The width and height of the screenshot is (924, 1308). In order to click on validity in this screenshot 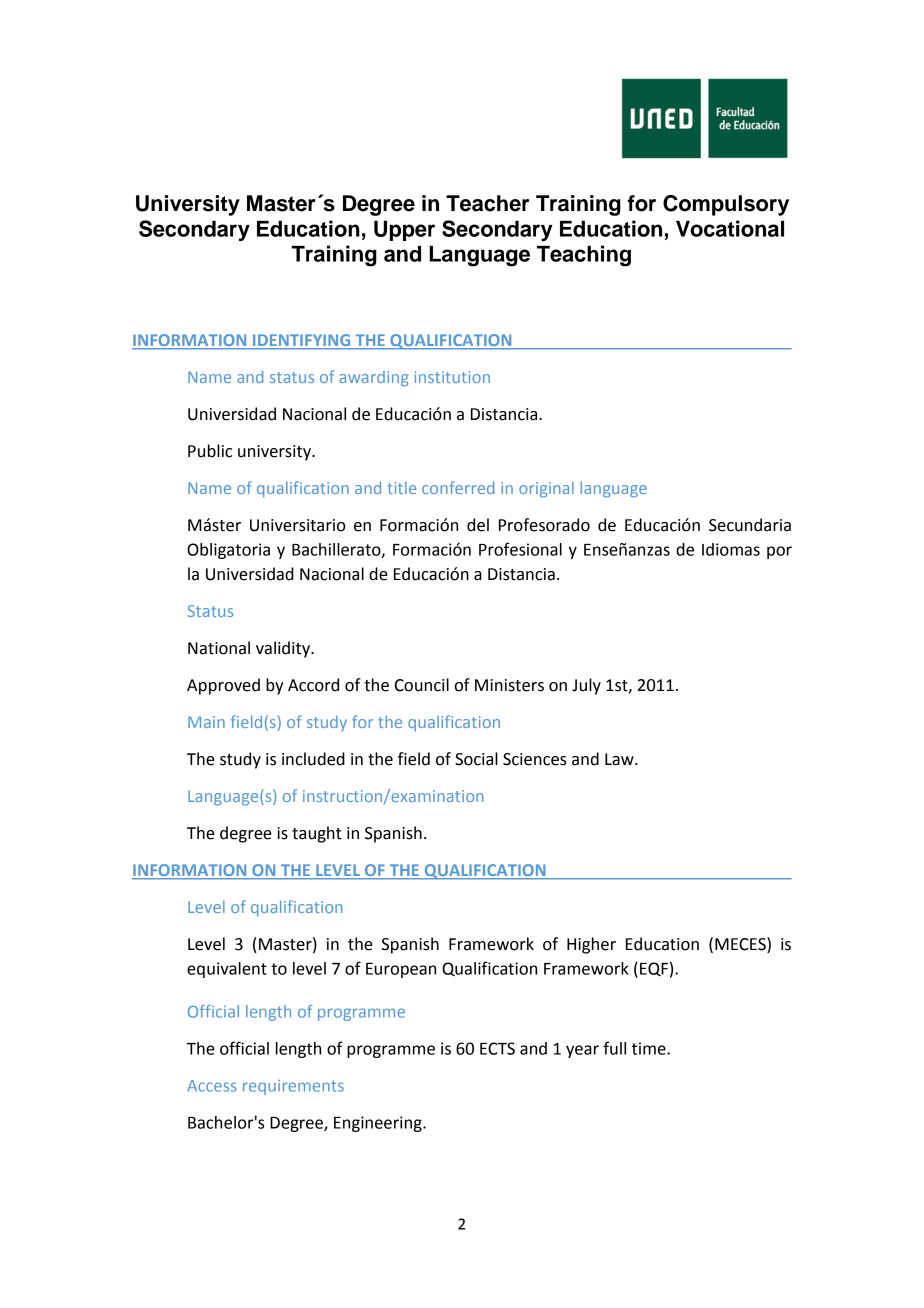, I will do `click(284, 649)`.
